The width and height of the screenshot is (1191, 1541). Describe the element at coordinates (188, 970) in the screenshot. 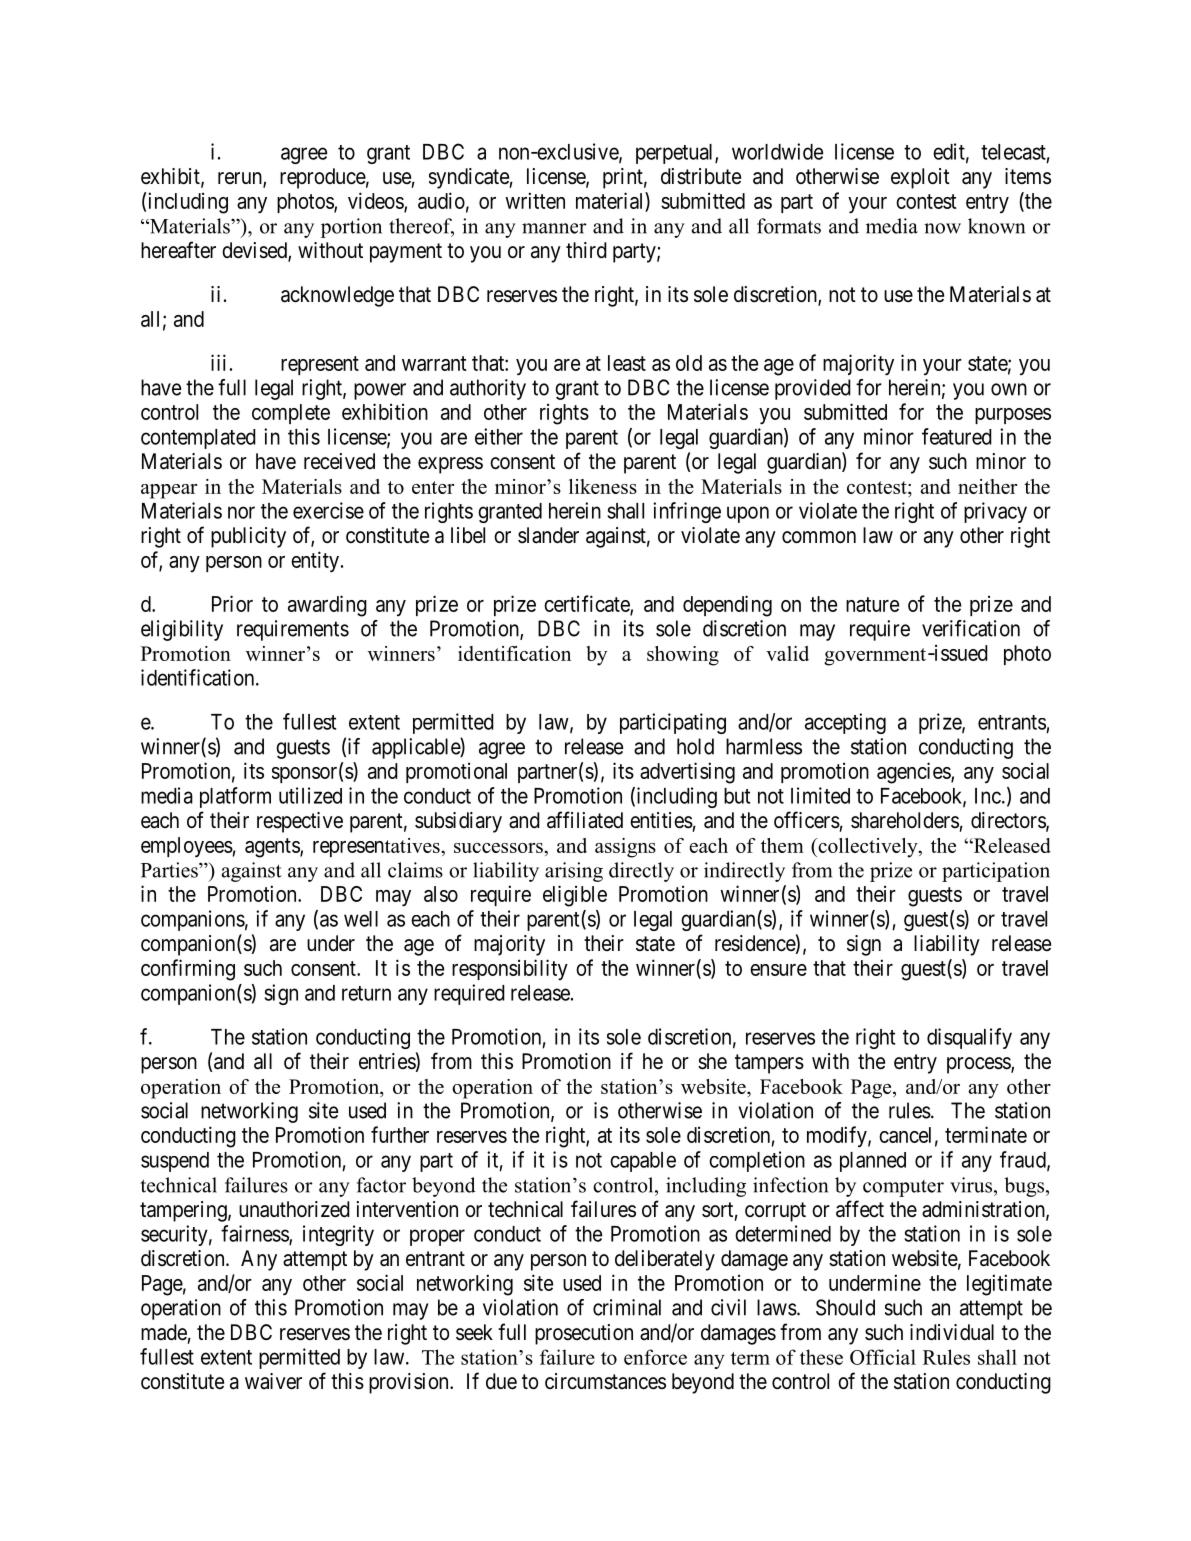

I see `confirming` at that location.
